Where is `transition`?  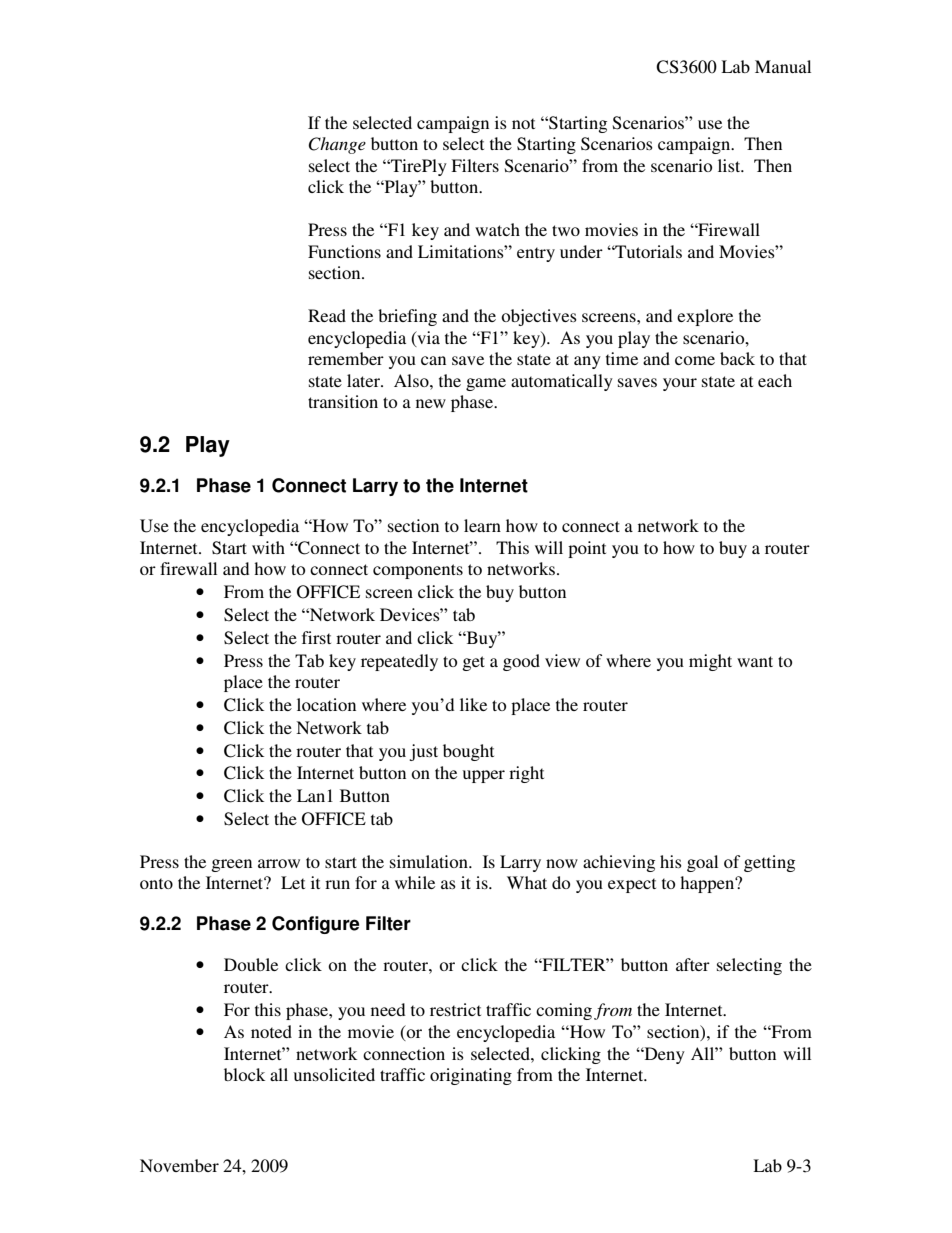 transition is located at coordinates (343, 401).
